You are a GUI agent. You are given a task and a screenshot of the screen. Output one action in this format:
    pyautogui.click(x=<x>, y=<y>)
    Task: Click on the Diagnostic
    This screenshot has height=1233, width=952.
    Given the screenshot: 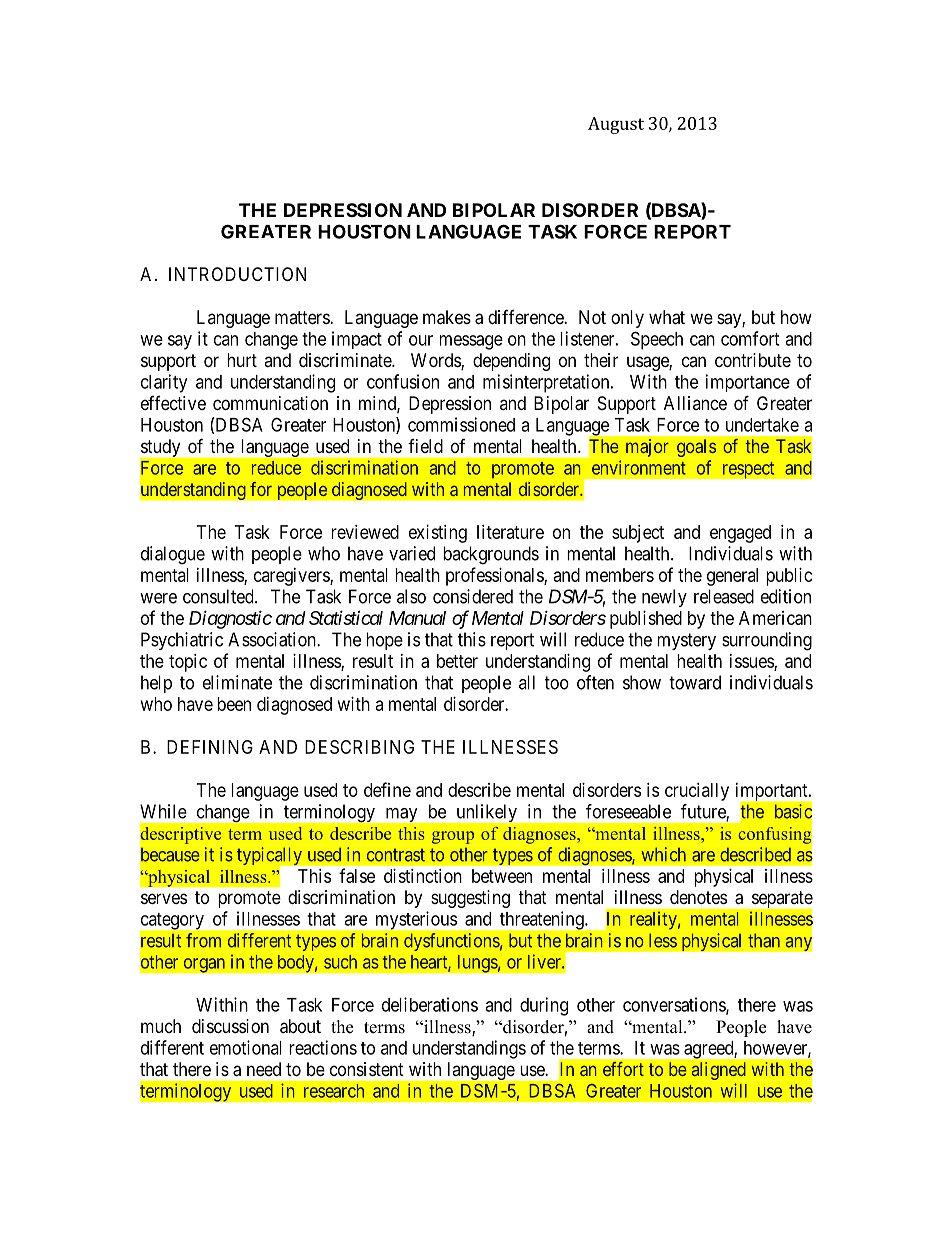 What is the action you would take?
    pyautogui.click(x=230, y=619)
